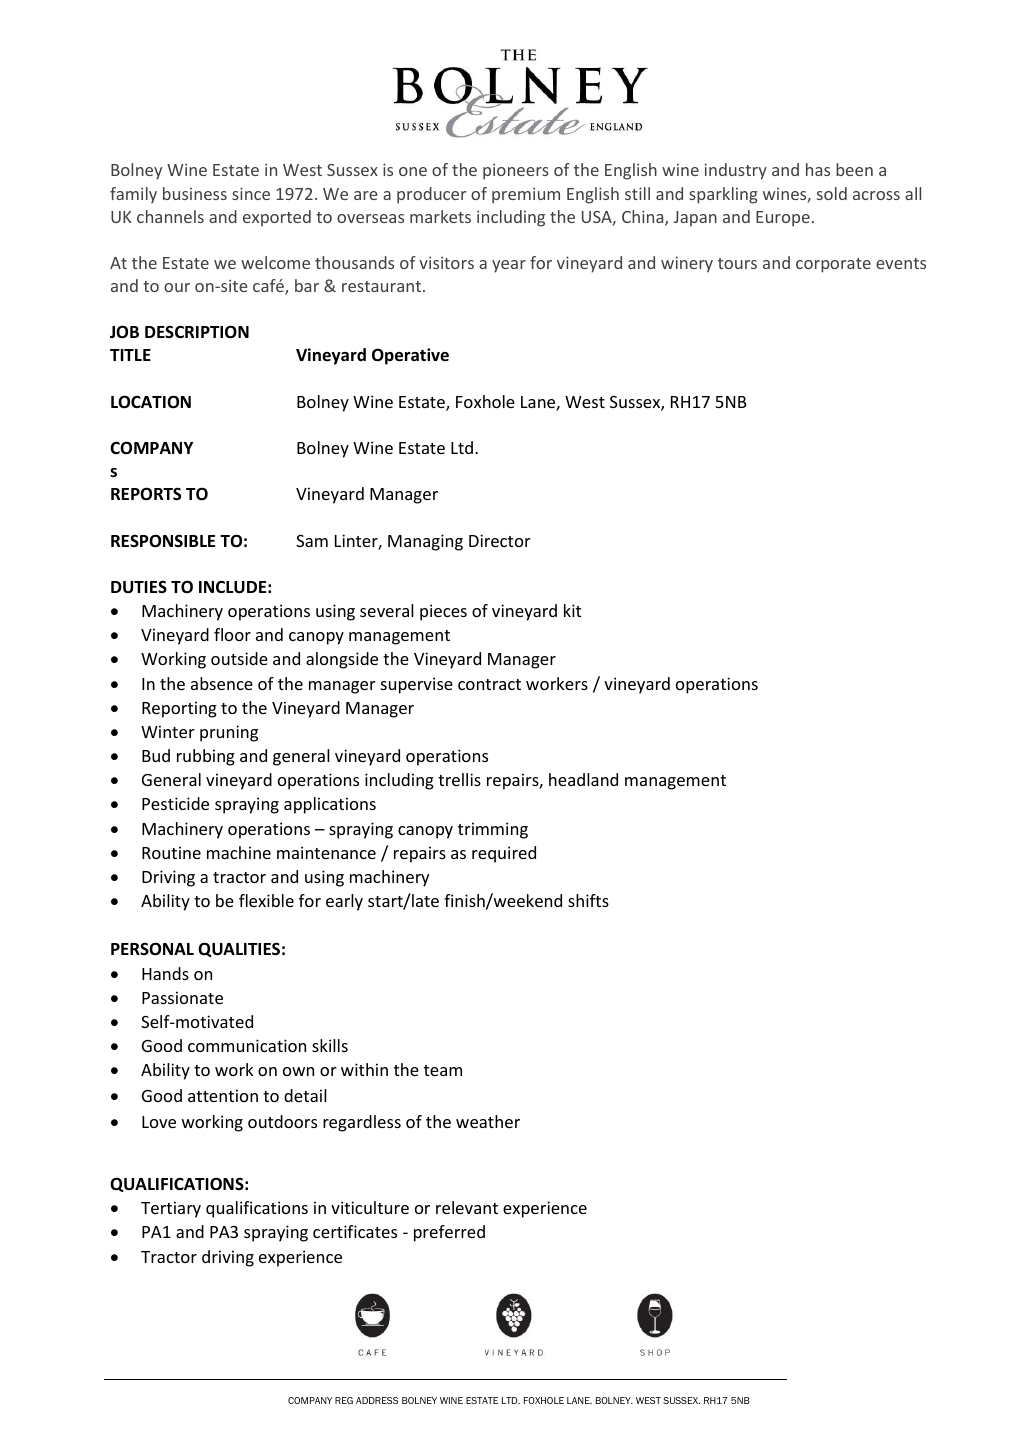  Describe the element at coordinates (449, 1233) in the screenshot. I see `preferred` at that location.
